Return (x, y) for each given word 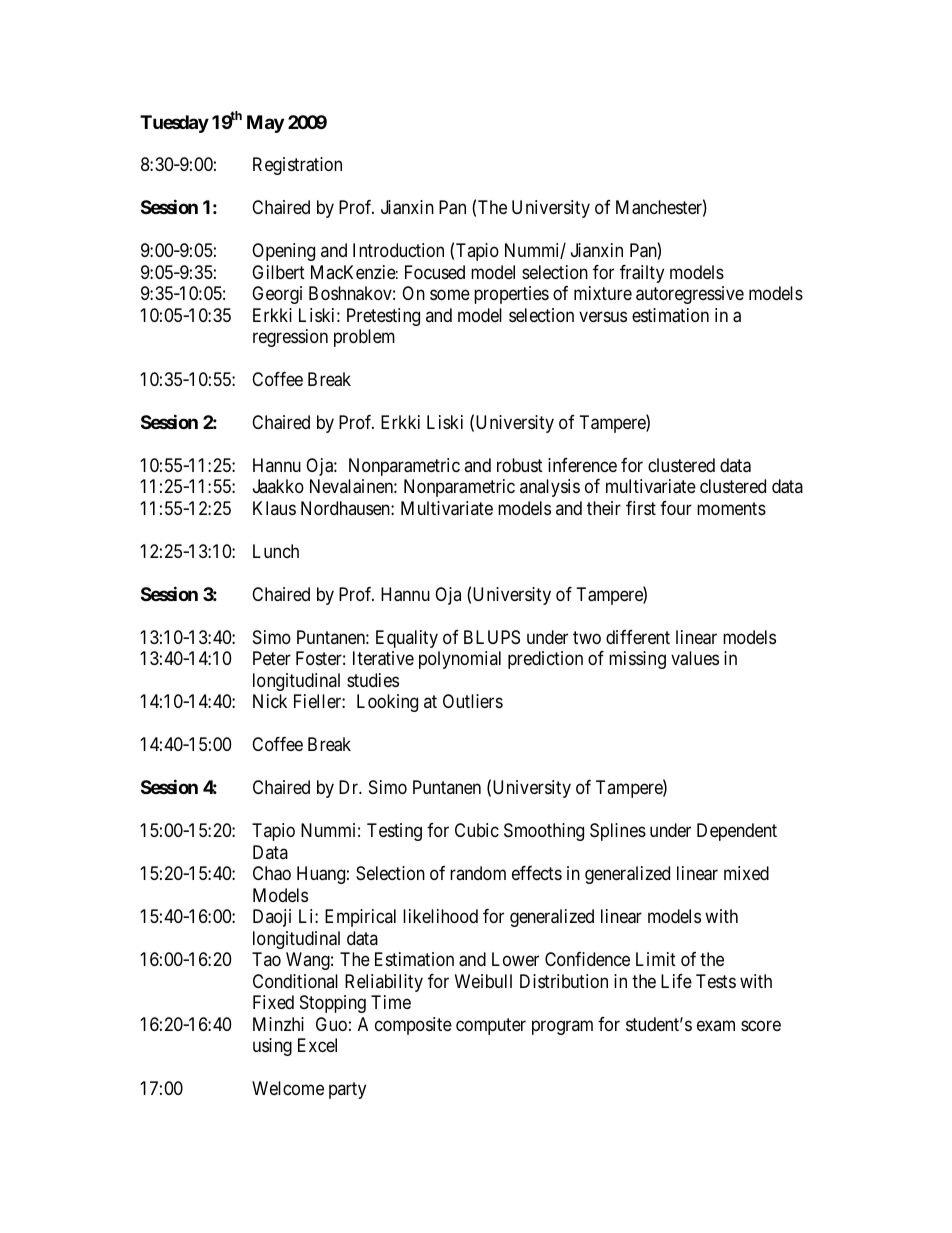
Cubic (477, 830)
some (450, 295)
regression (290, 338)
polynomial (460, 660)
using (272, 1047)
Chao (272, 873)
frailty (642, 274)
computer (491, 1026)
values (695, 658)
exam (716, 1025)
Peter (272, 658)
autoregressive (690, 295)
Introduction (398, 250)
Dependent (737, 832)
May (265, 124)
